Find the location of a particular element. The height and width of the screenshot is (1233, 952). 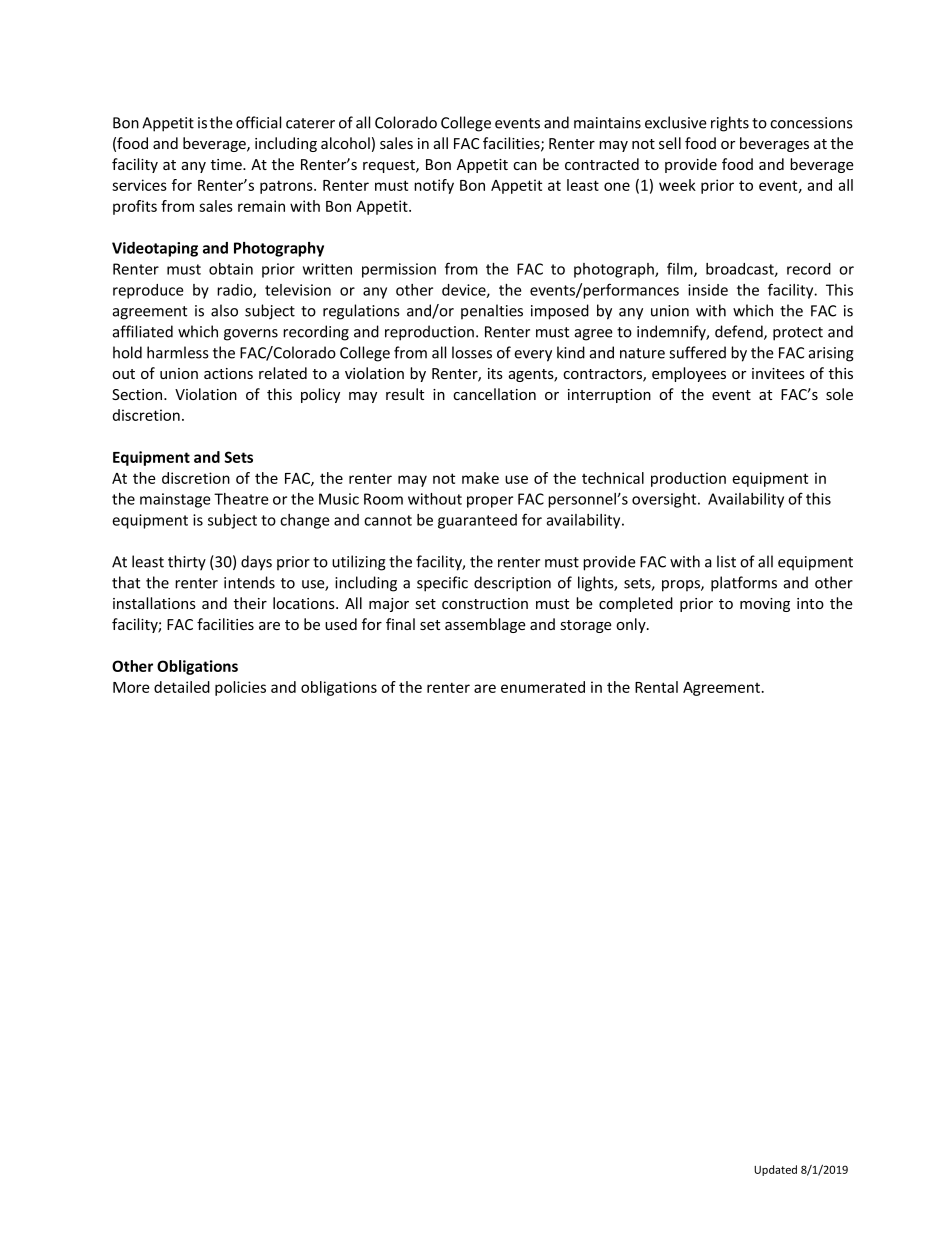

notify is located at coordinates (434, 186).
